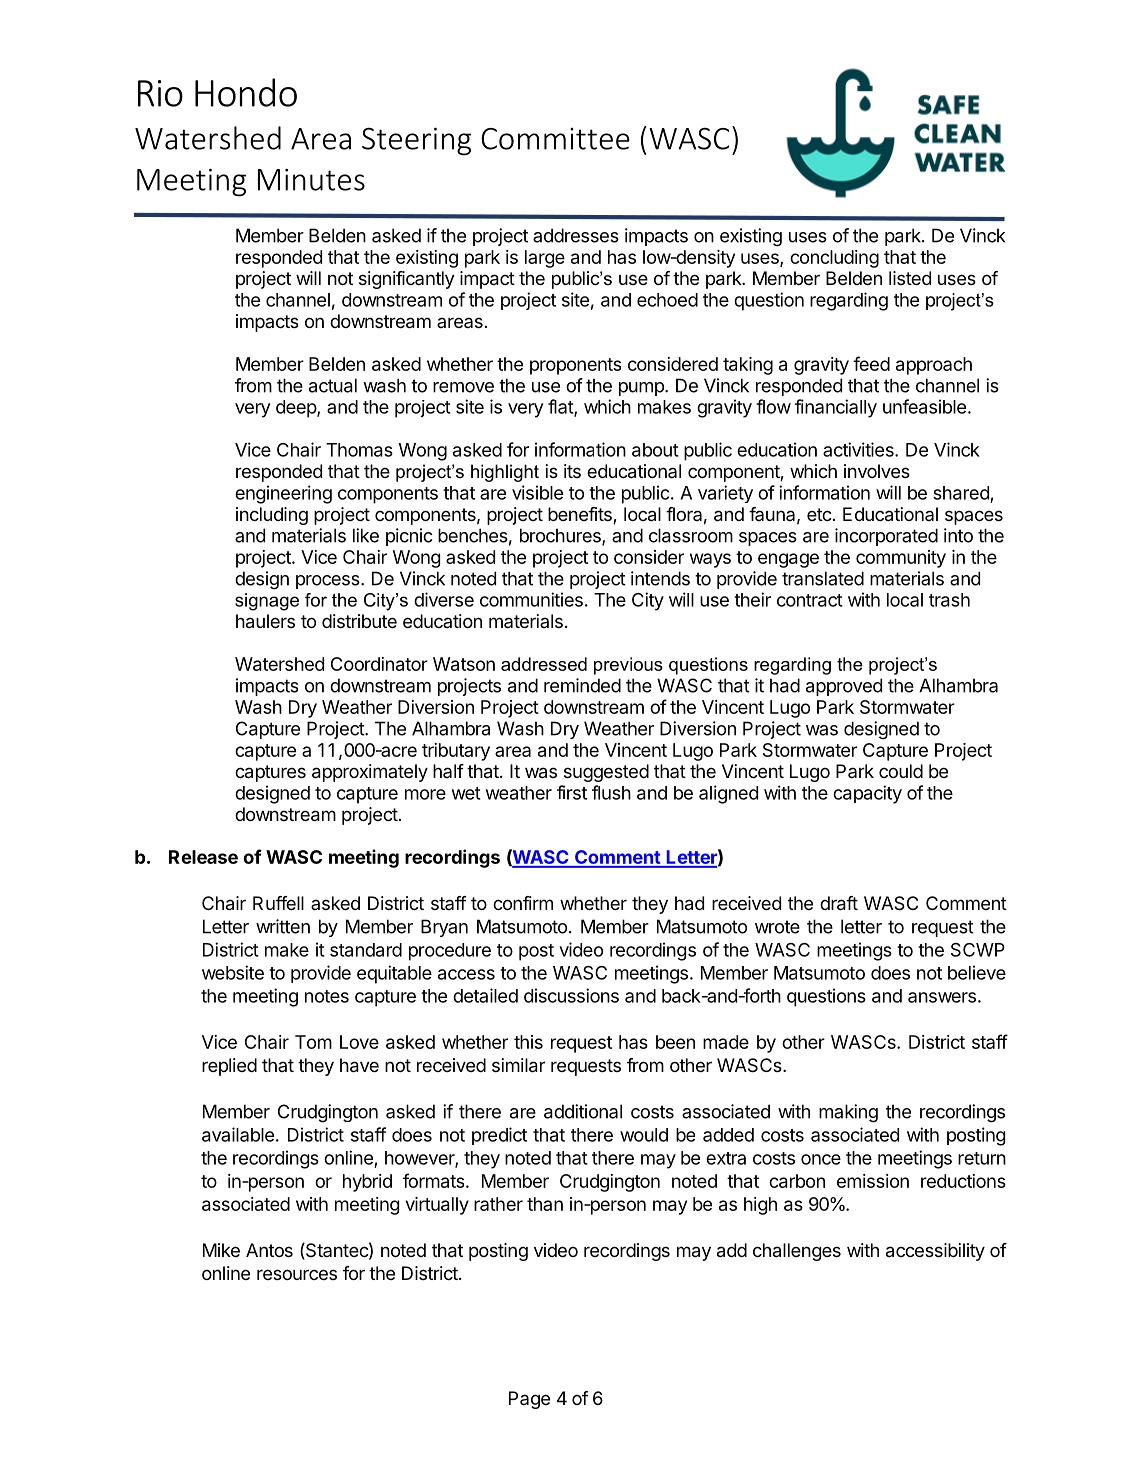 This image has width=1140, height=1476. I want to click on suggested, so click(606, 773).
